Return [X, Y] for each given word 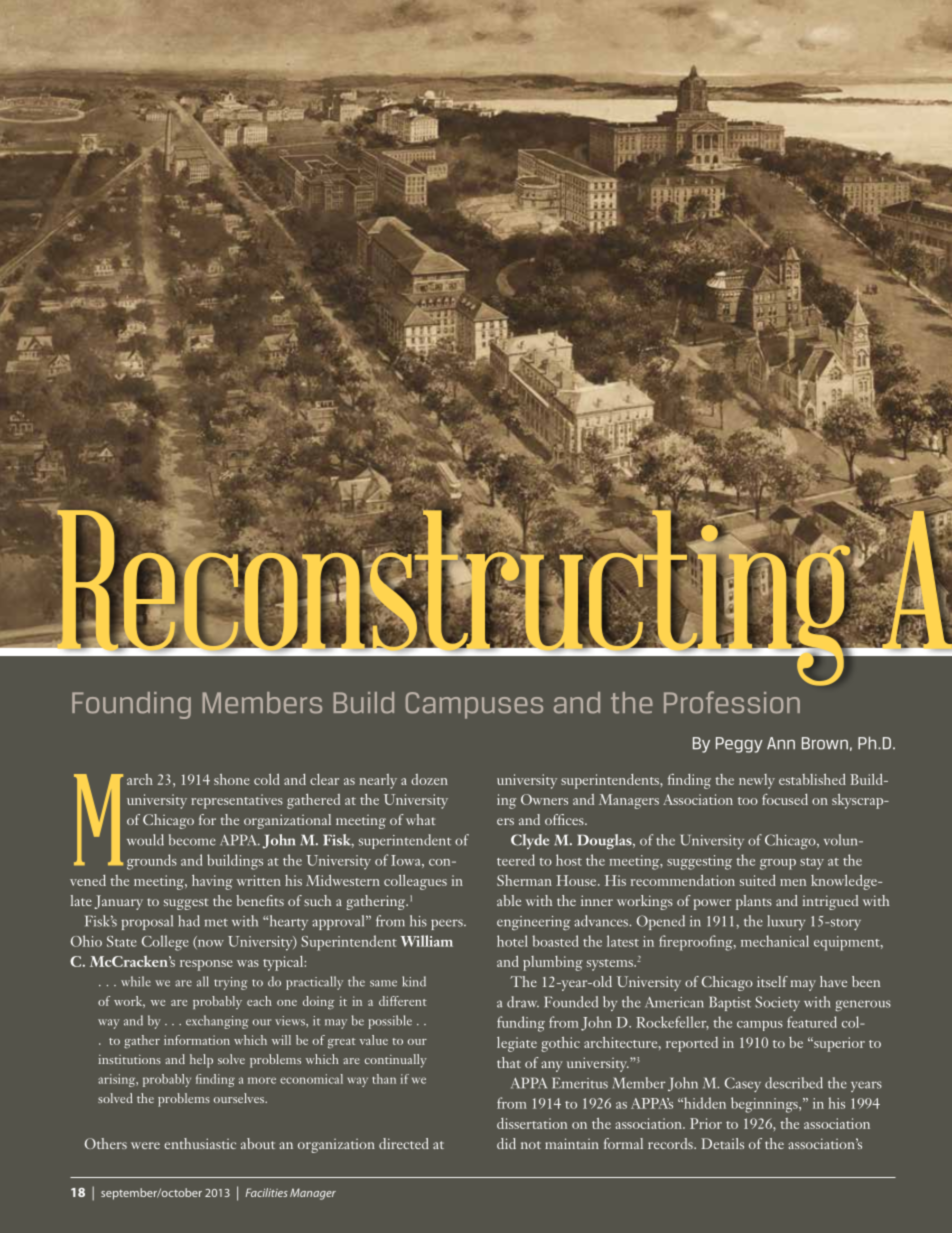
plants [754, 902]
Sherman [524, 880]
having [212, 882]
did [506, 1143]
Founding [131, 705]
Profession [732, 702]
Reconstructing [454, 597]
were [145, 1145]
